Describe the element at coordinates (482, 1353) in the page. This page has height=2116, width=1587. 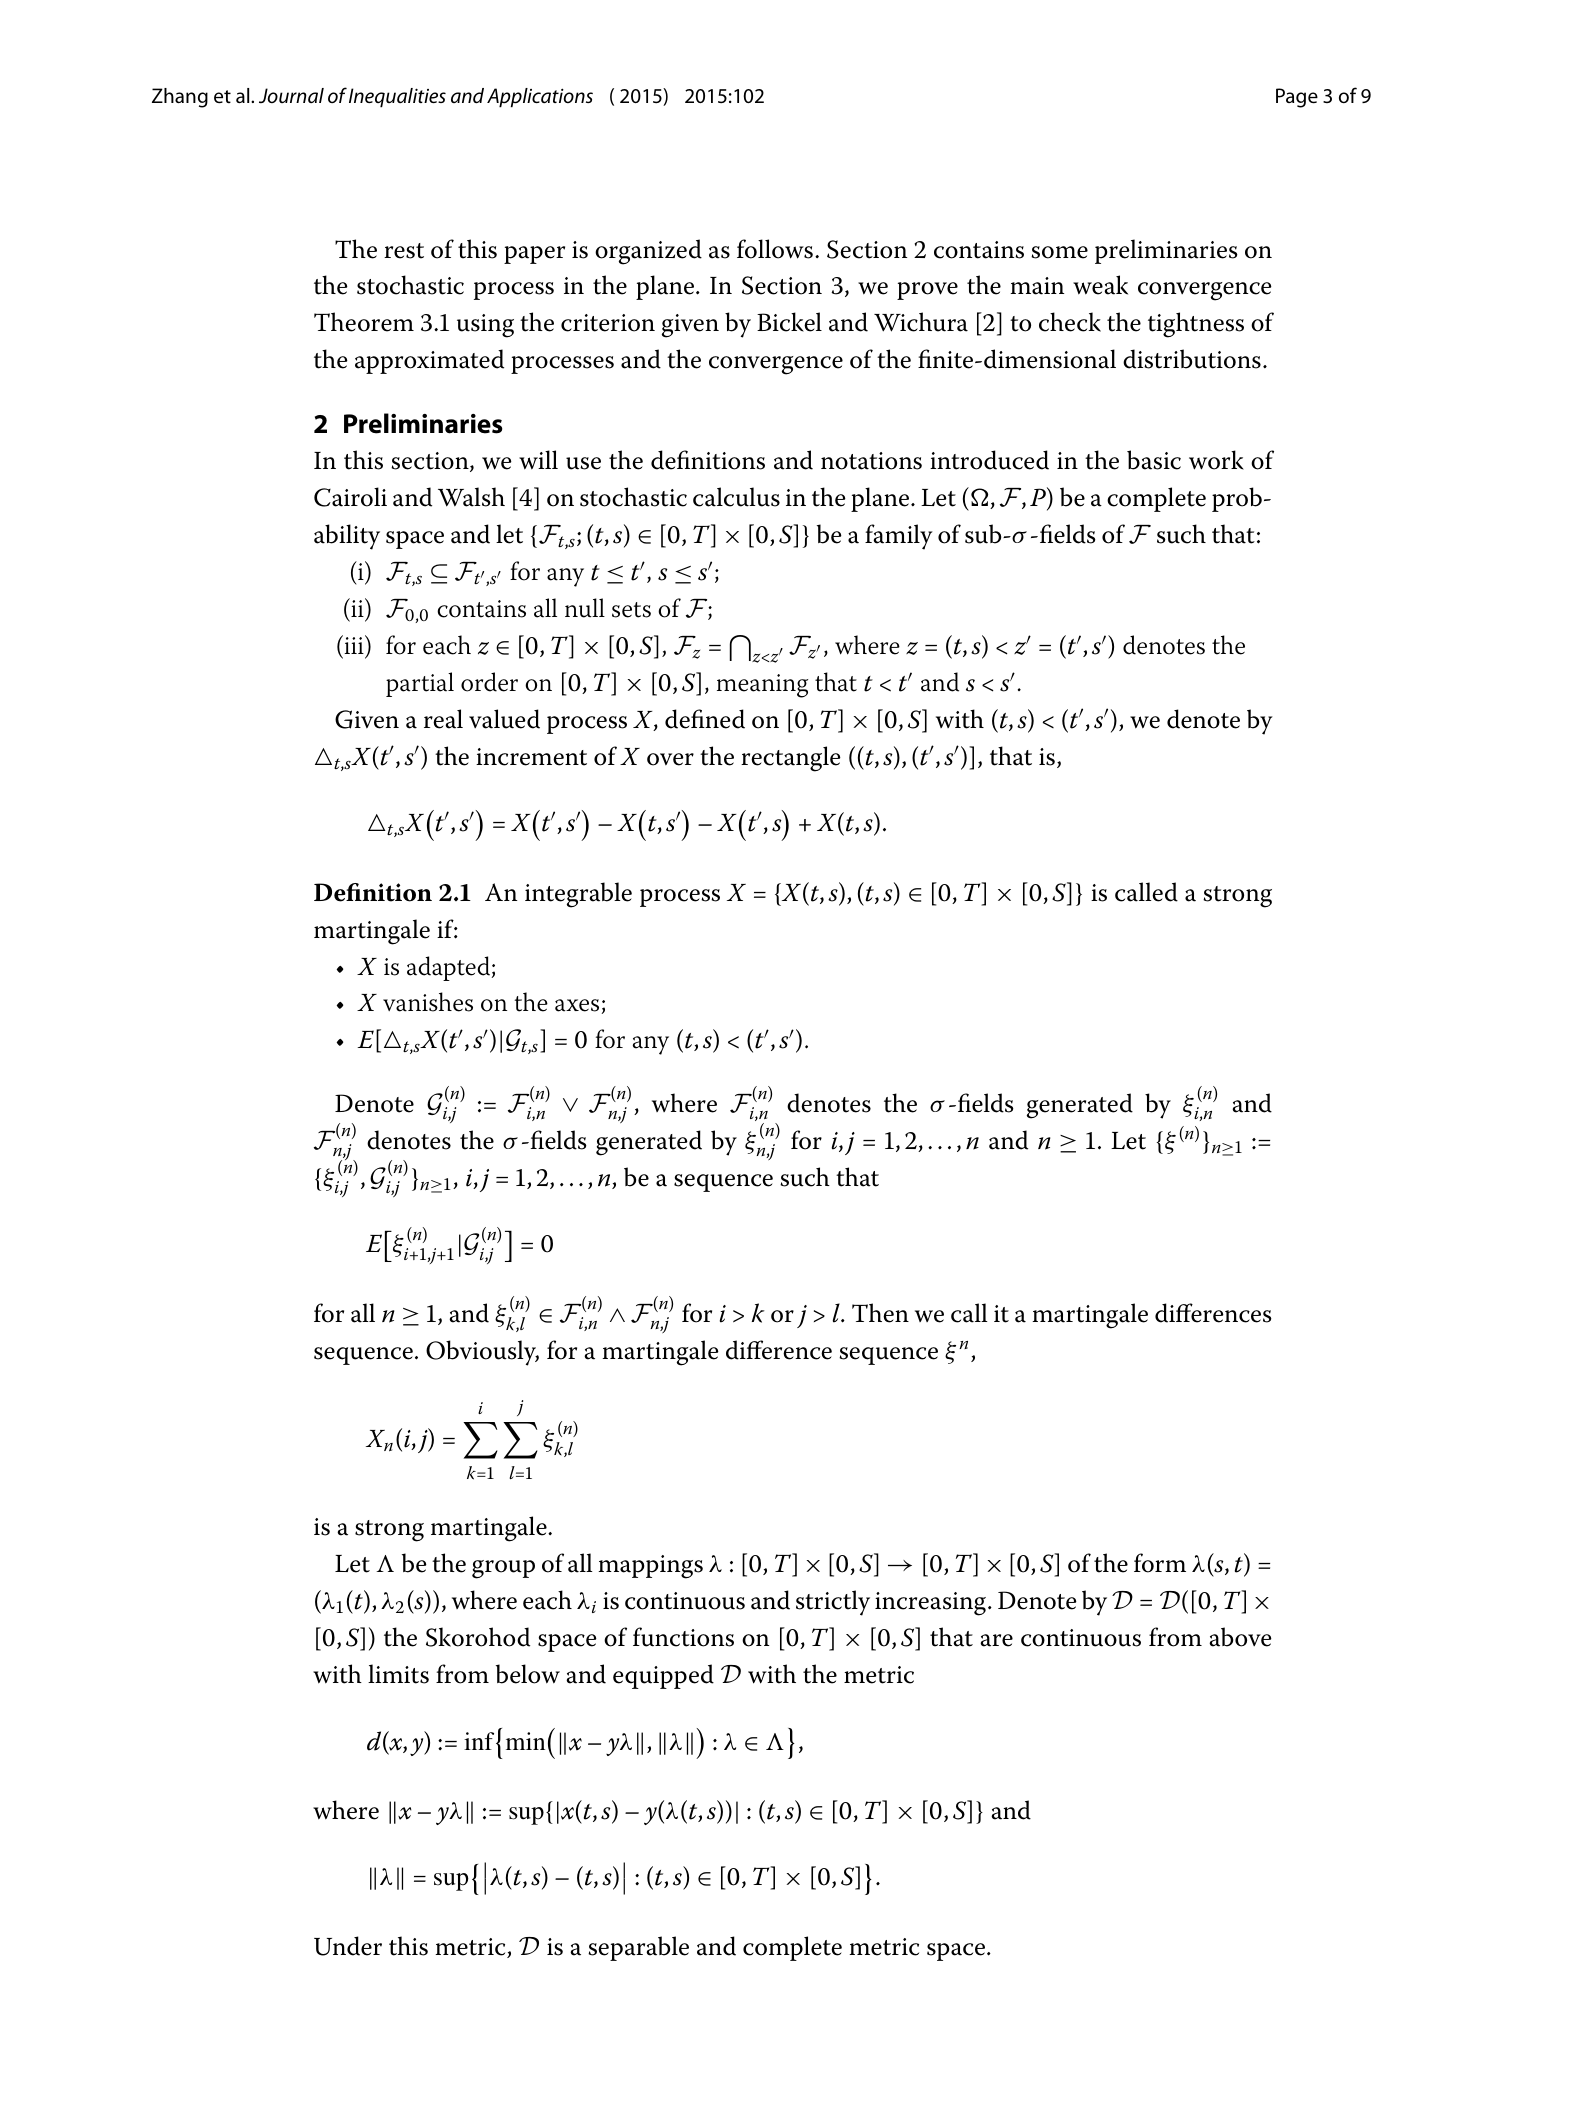
I see `Obviously` at that location.
